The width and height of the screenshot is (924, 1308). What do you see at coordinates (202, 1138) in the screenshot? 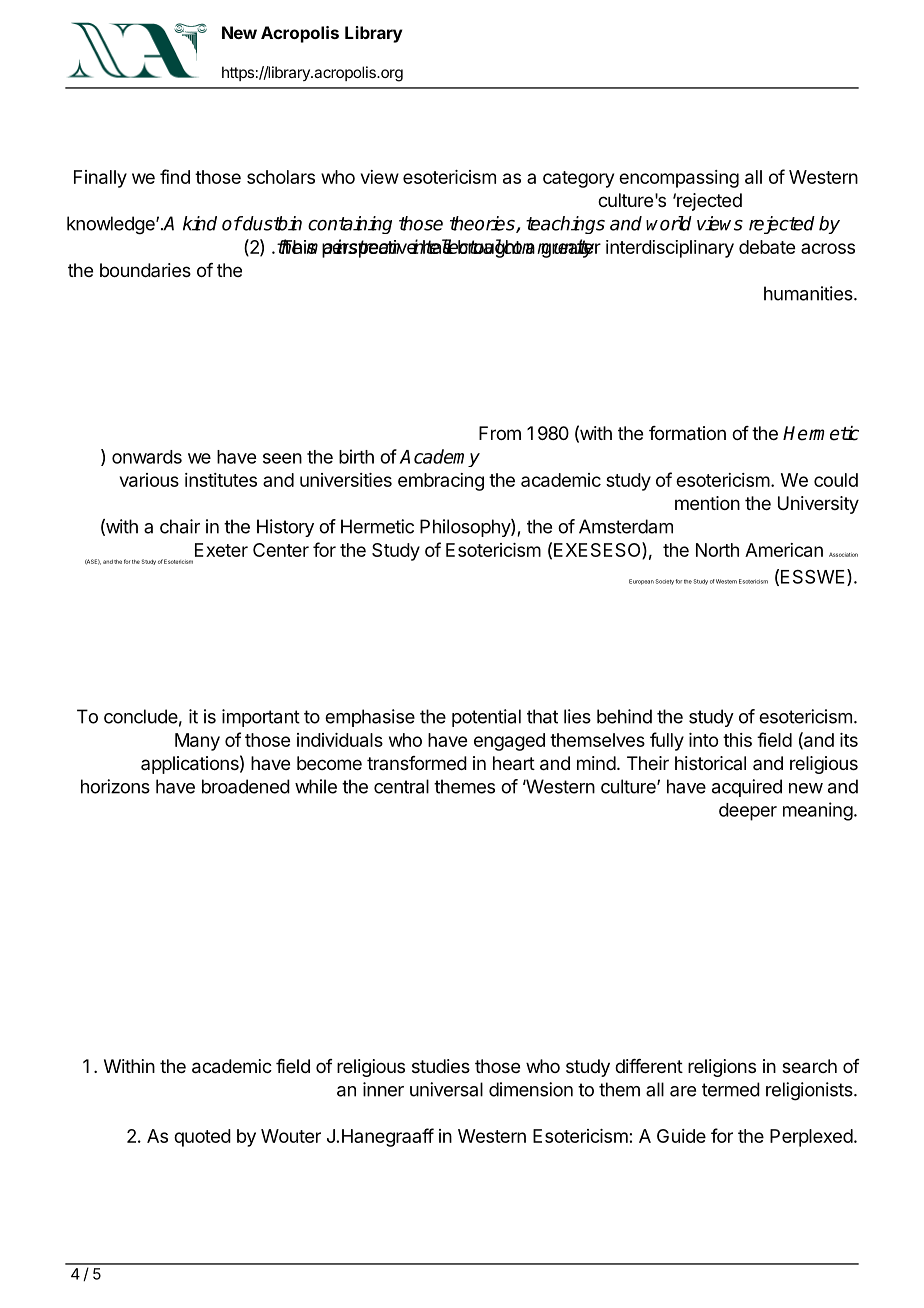
I see `quoted` at bounding box center [202, 1138].
